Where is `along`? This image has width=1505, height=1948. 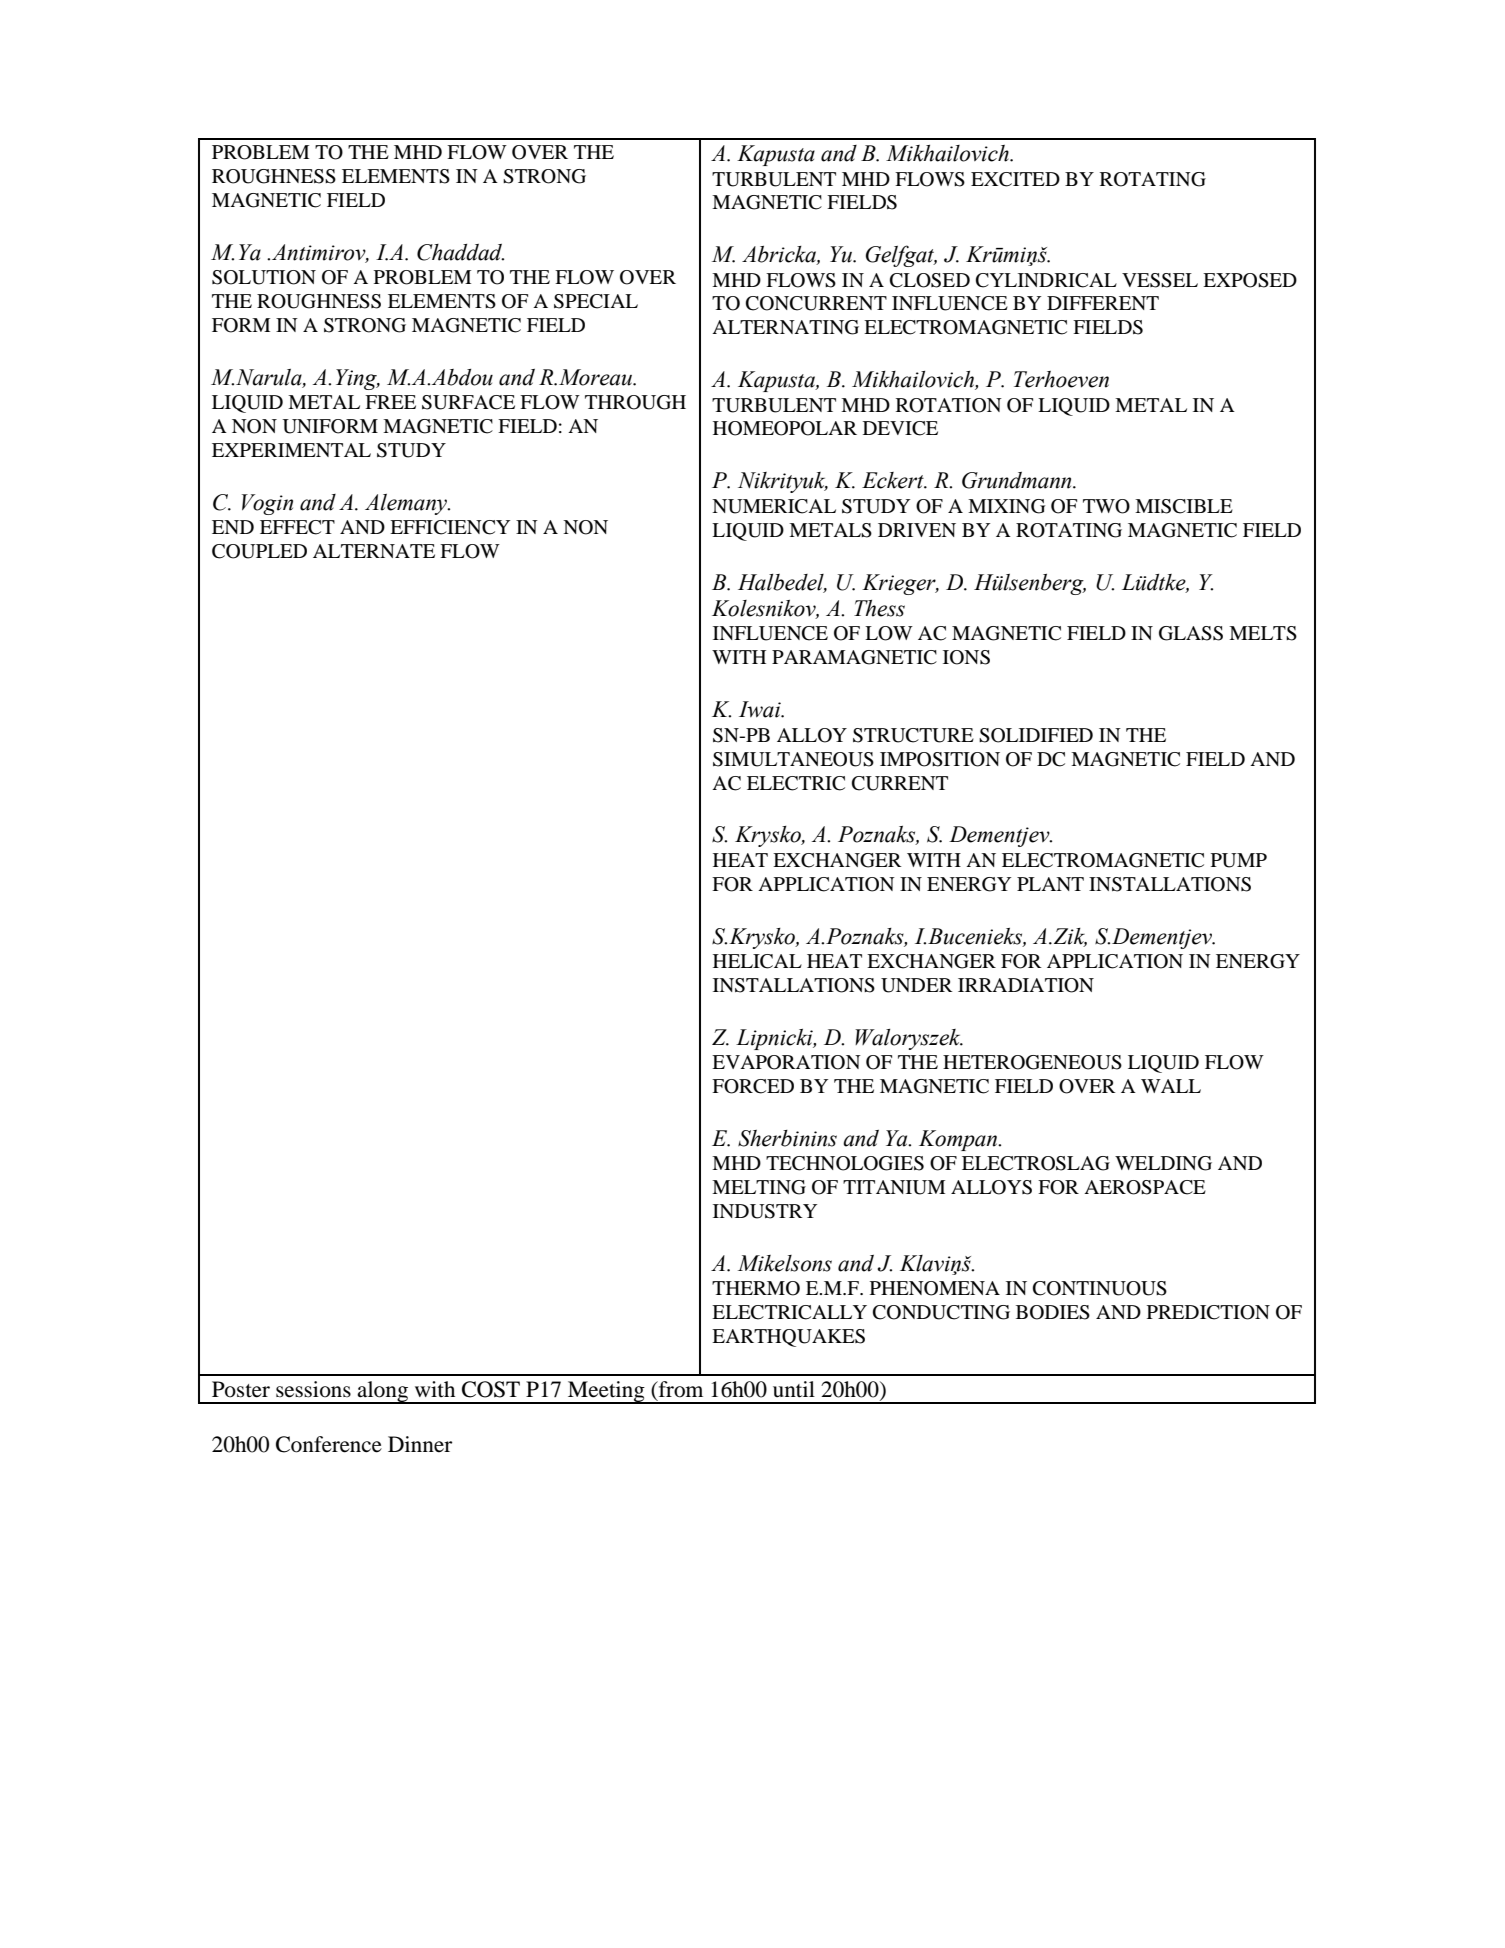
along is located at coordinates (383, 1392).
